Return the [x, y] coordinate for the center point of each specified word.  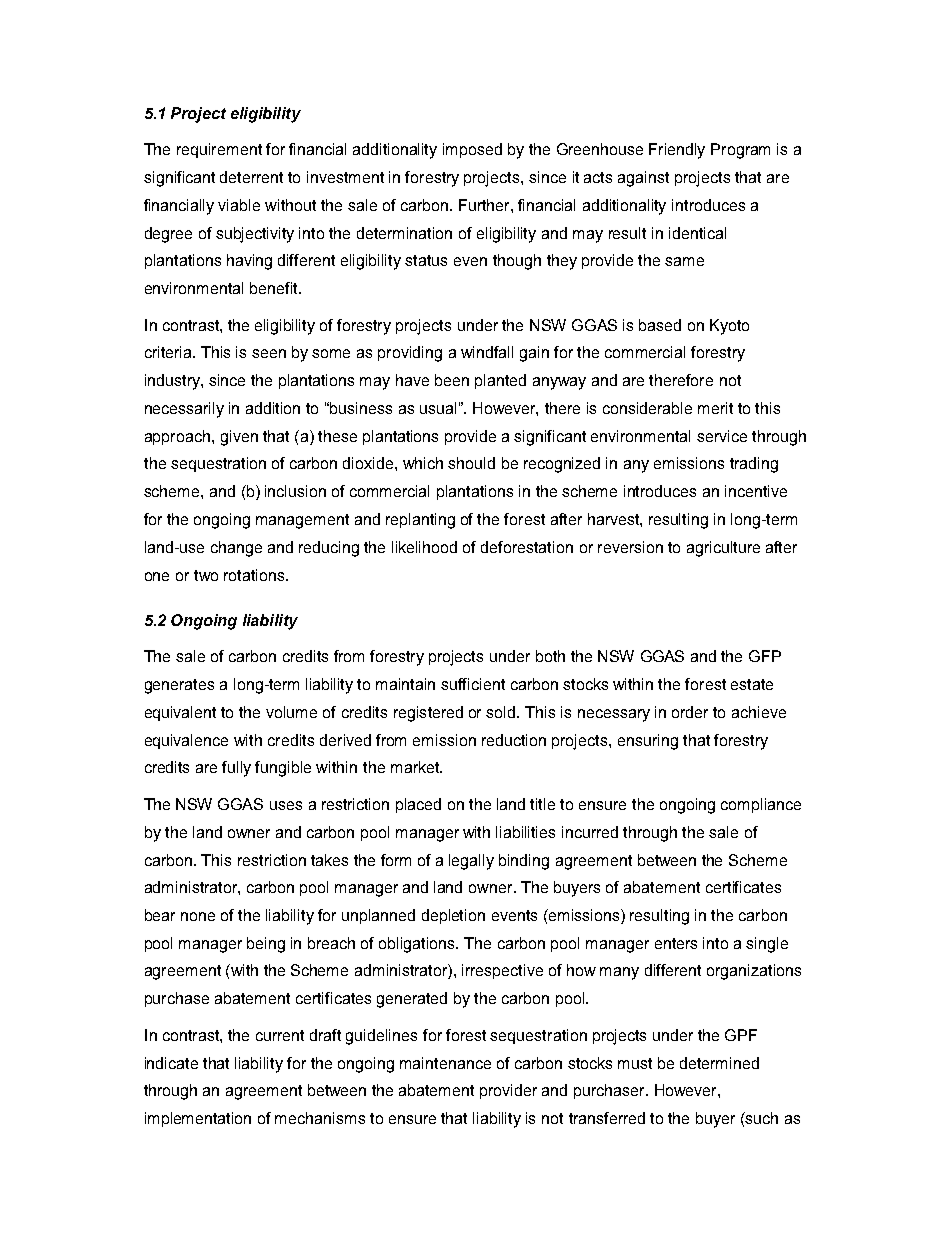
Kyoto [729, 327]
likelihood [424, 547]
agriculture [723, 549]
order [690, 712]
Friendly [677, 151]
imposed [472, 150]
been [452, 380]
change [236, 549]
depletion [453, 916]
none [198, 916]
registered [428, 714]
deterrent [251, 177]
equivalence [186, 741]
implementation [198, 1119]
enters [676, 943]
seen [269, 353]
